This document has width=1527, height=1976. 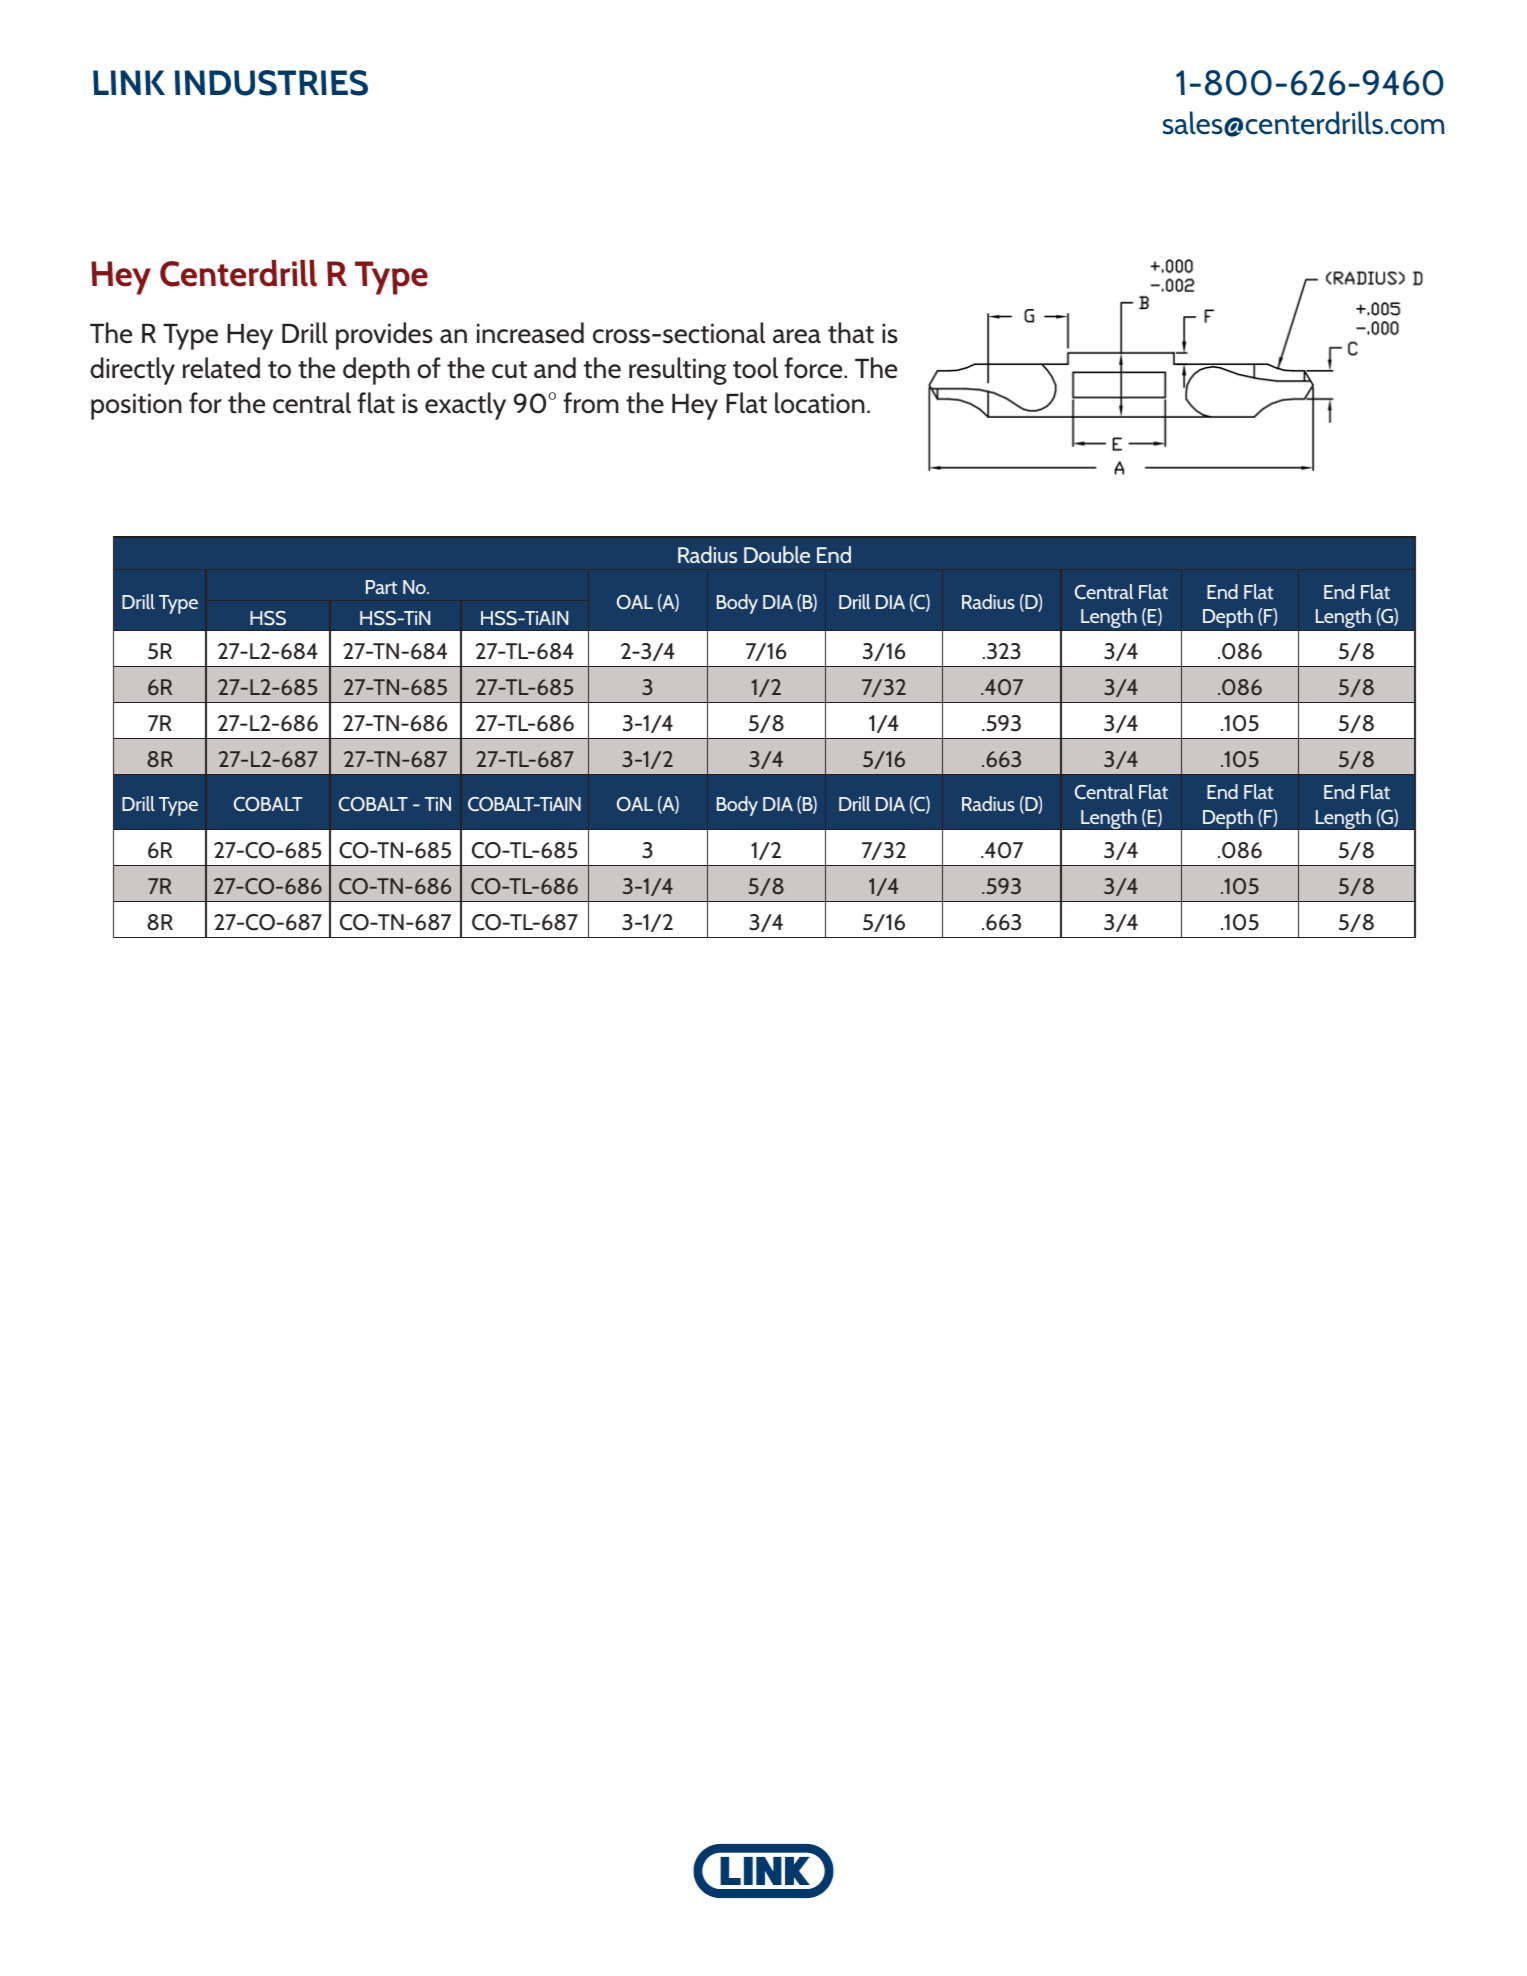 I want to click on exactly, so click(x=465, y=406).
